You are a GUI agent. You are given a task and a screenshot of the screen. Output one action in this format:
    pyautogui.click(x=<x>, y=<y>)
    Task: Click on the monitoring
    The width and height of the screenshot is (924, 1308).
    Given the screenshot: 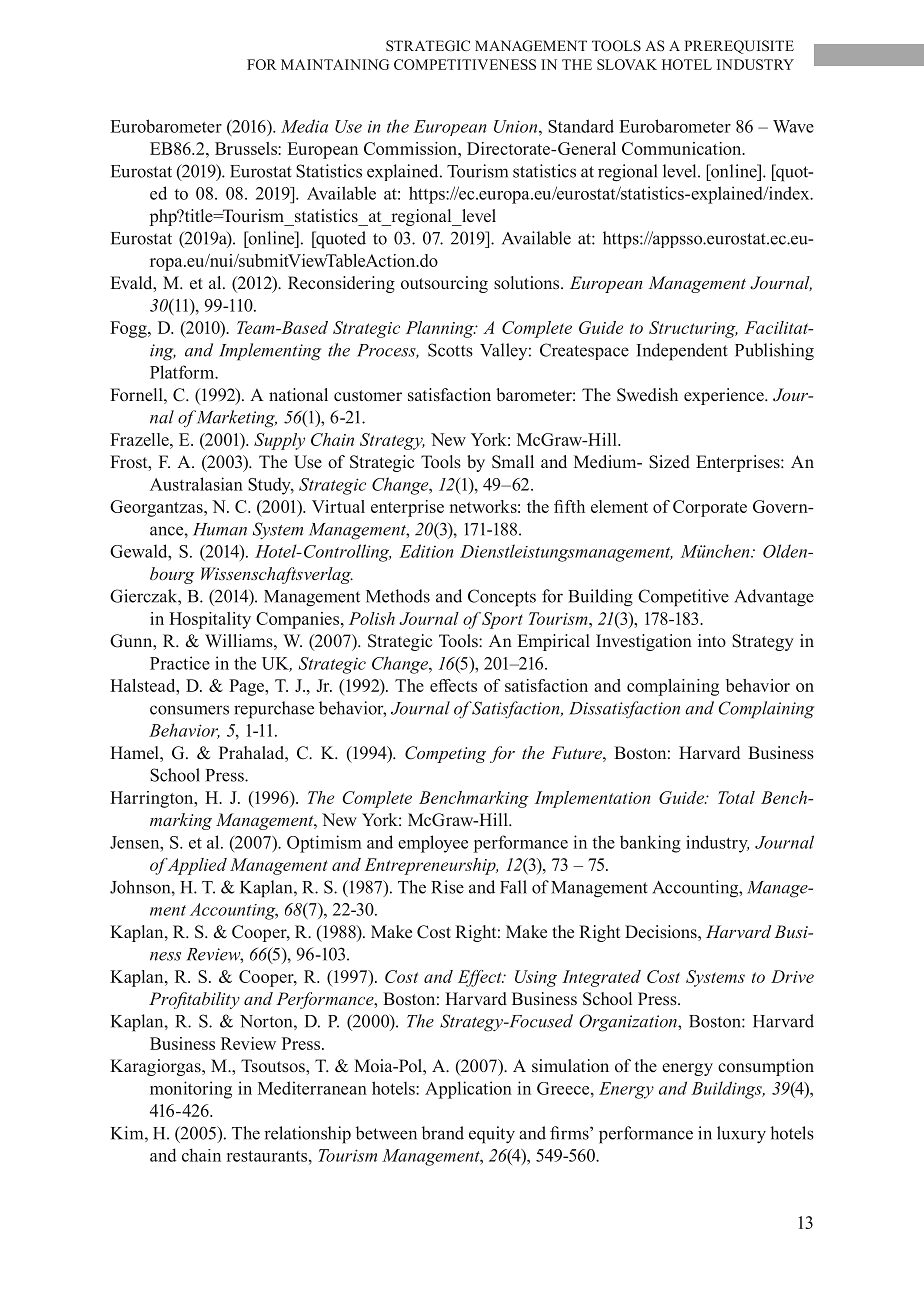 What is the action you would take?
    pyautogui.click(x=191, y=1090)
